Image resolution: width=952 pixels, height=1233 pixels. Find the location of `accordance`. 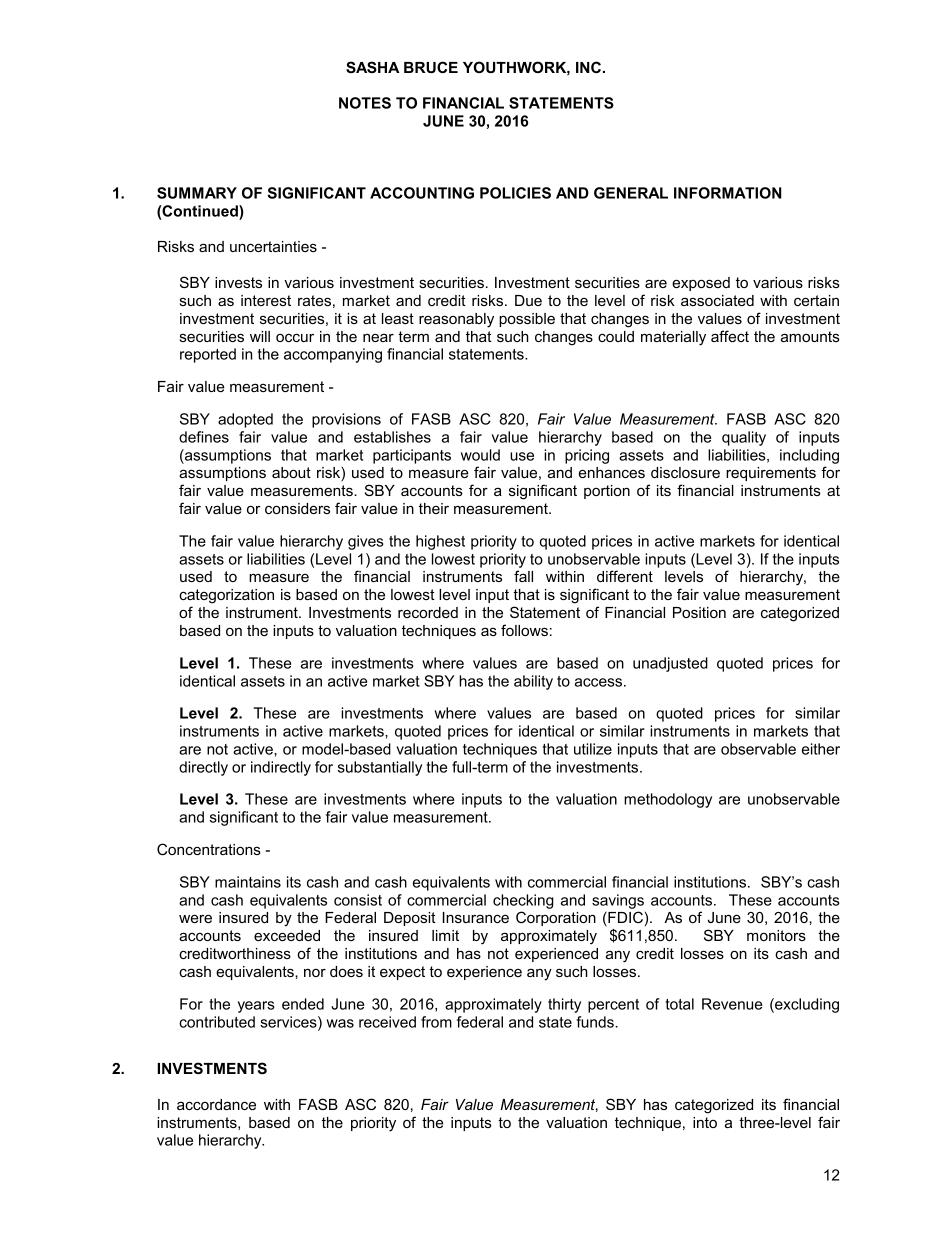

accordance is located at coordinates (216, 1104).
